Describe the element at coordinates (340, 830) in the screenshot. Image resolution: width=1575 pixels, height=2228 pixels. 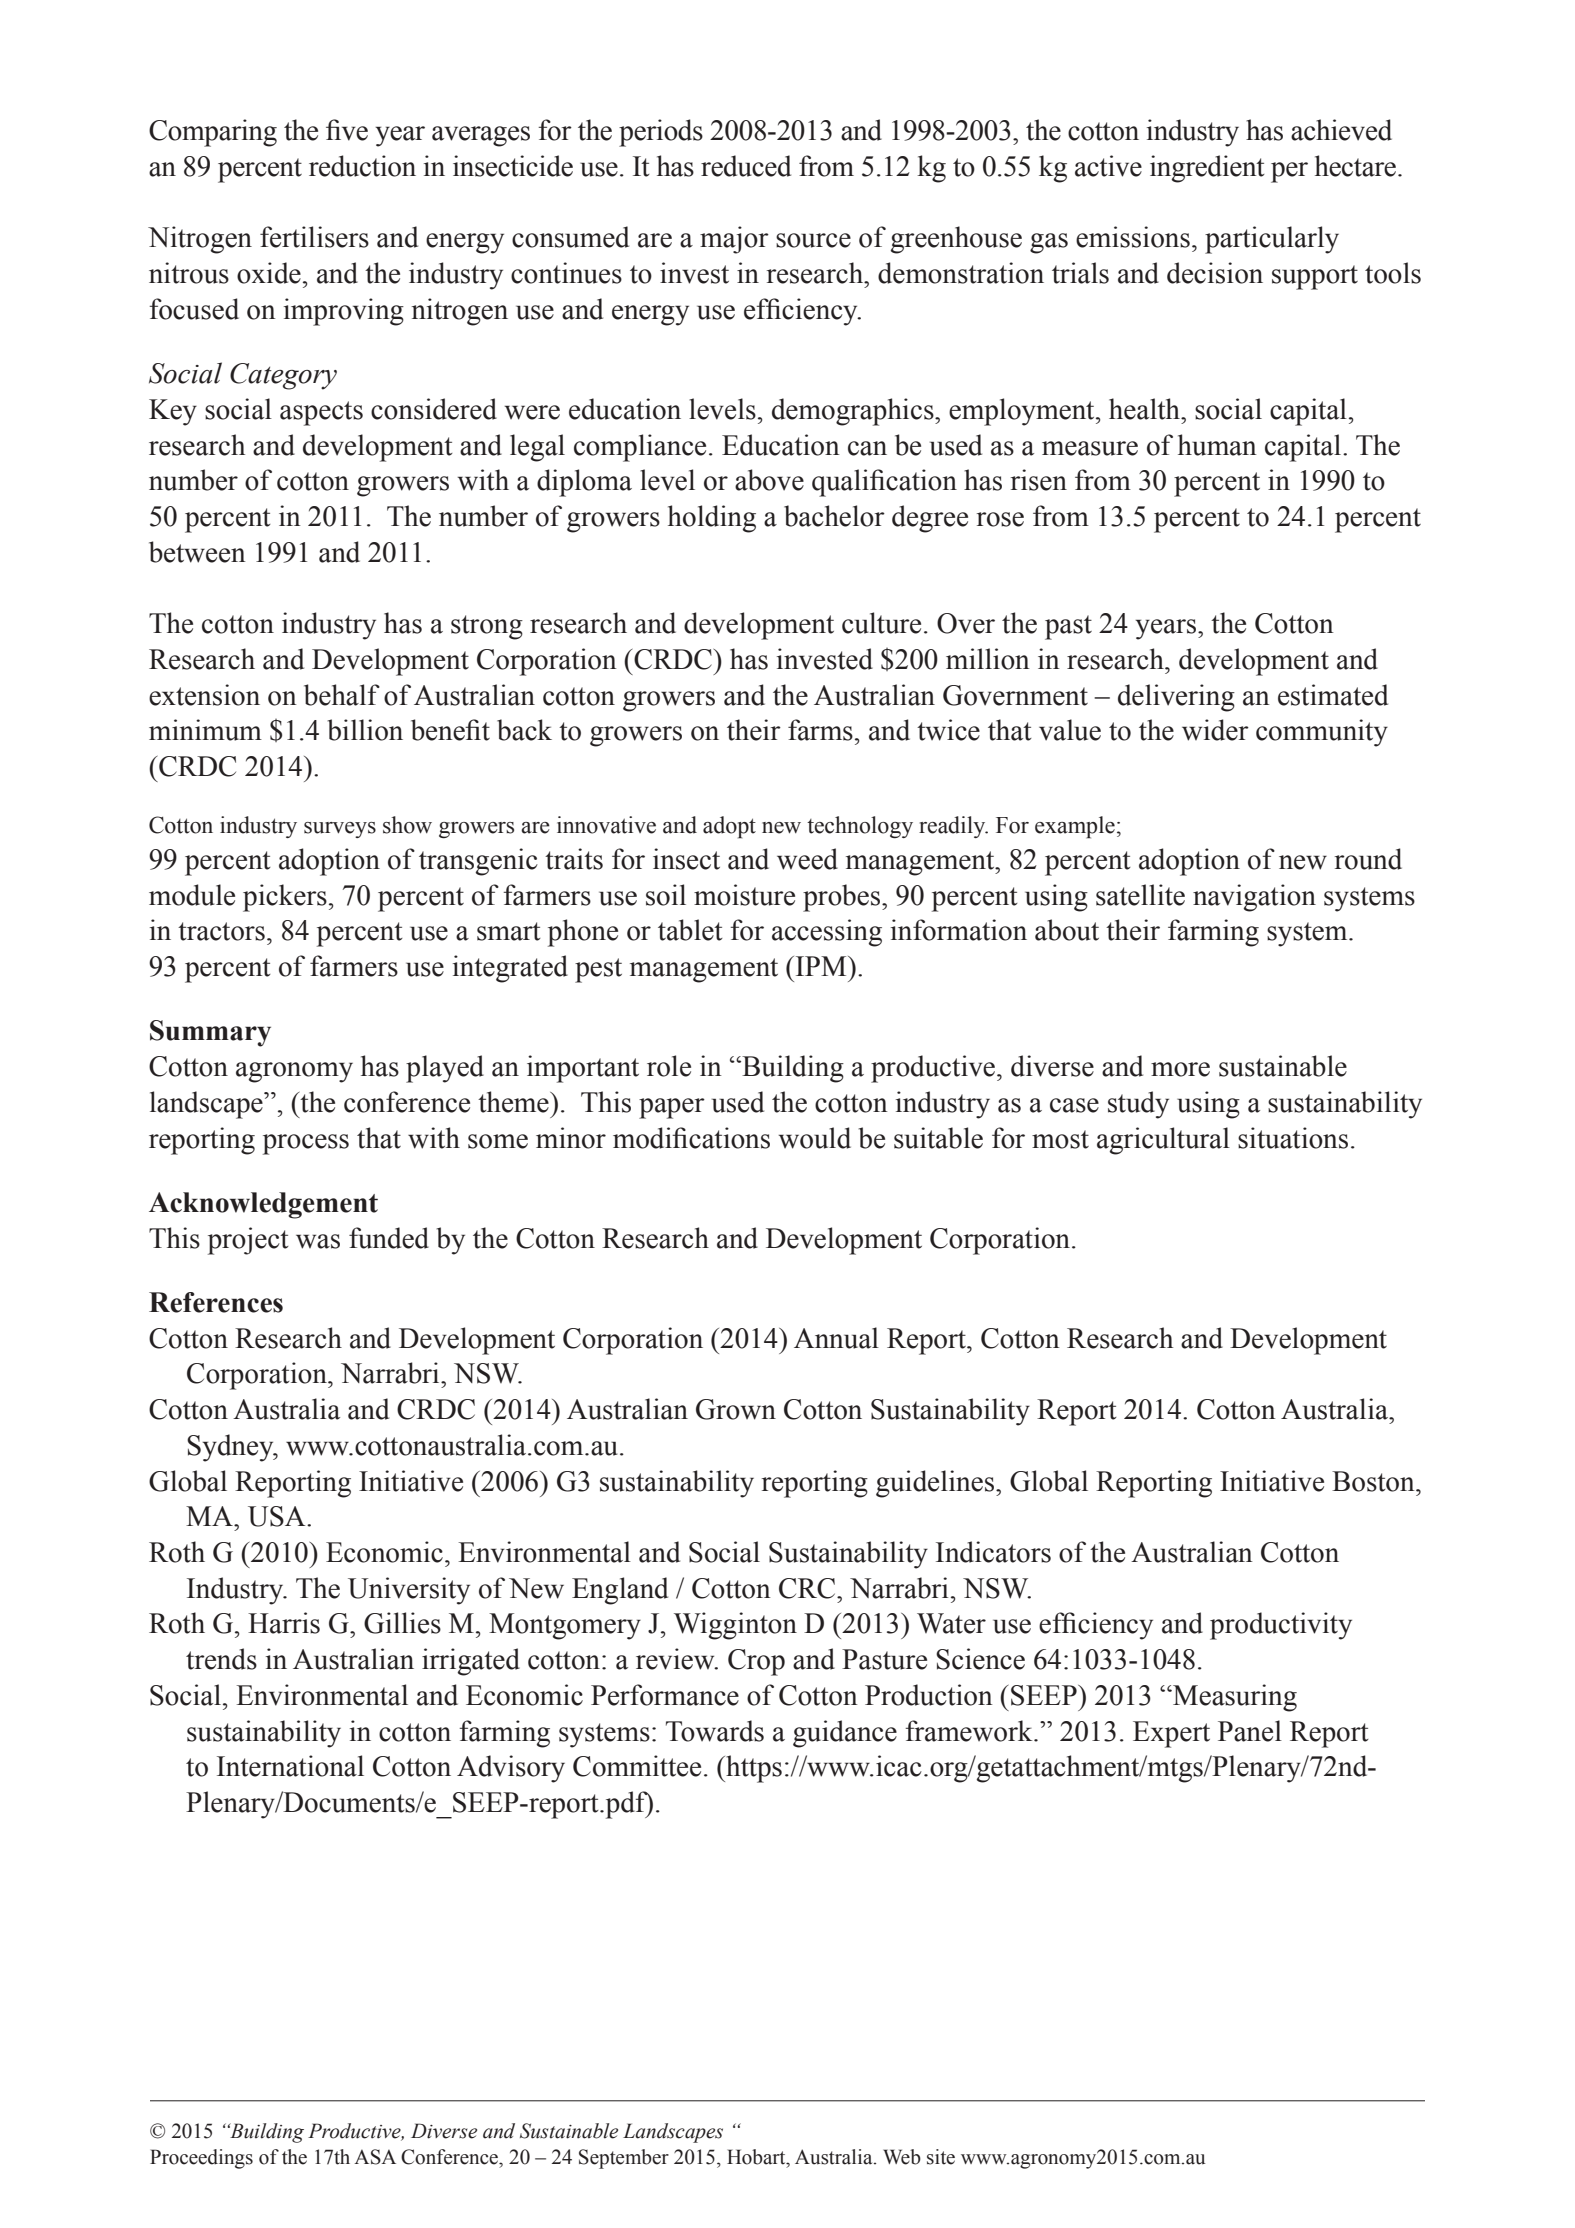
I see `surveys` at that location.
